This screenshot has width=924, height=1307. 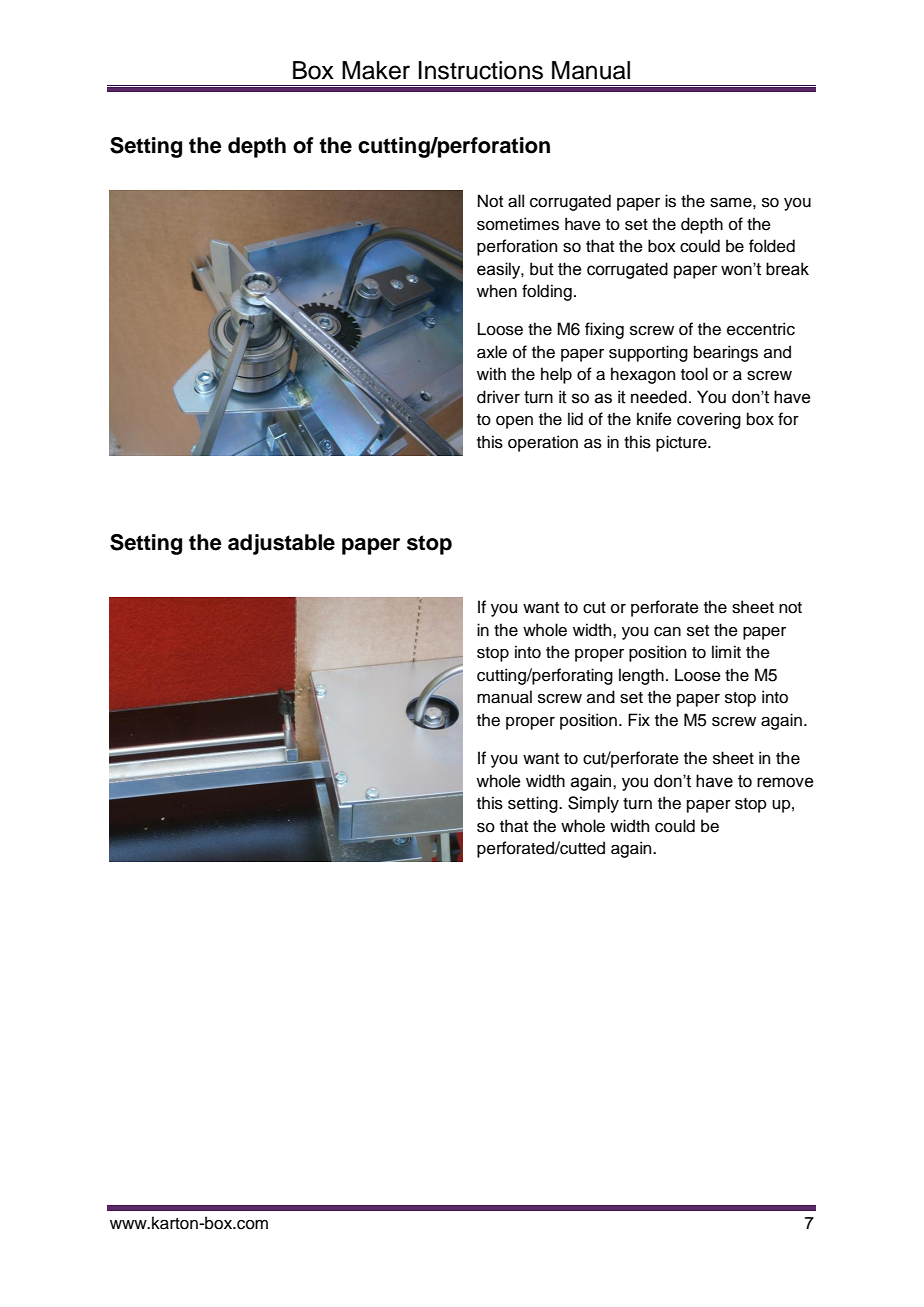 I want to click on Instructions, so click(x=481, y=70).
